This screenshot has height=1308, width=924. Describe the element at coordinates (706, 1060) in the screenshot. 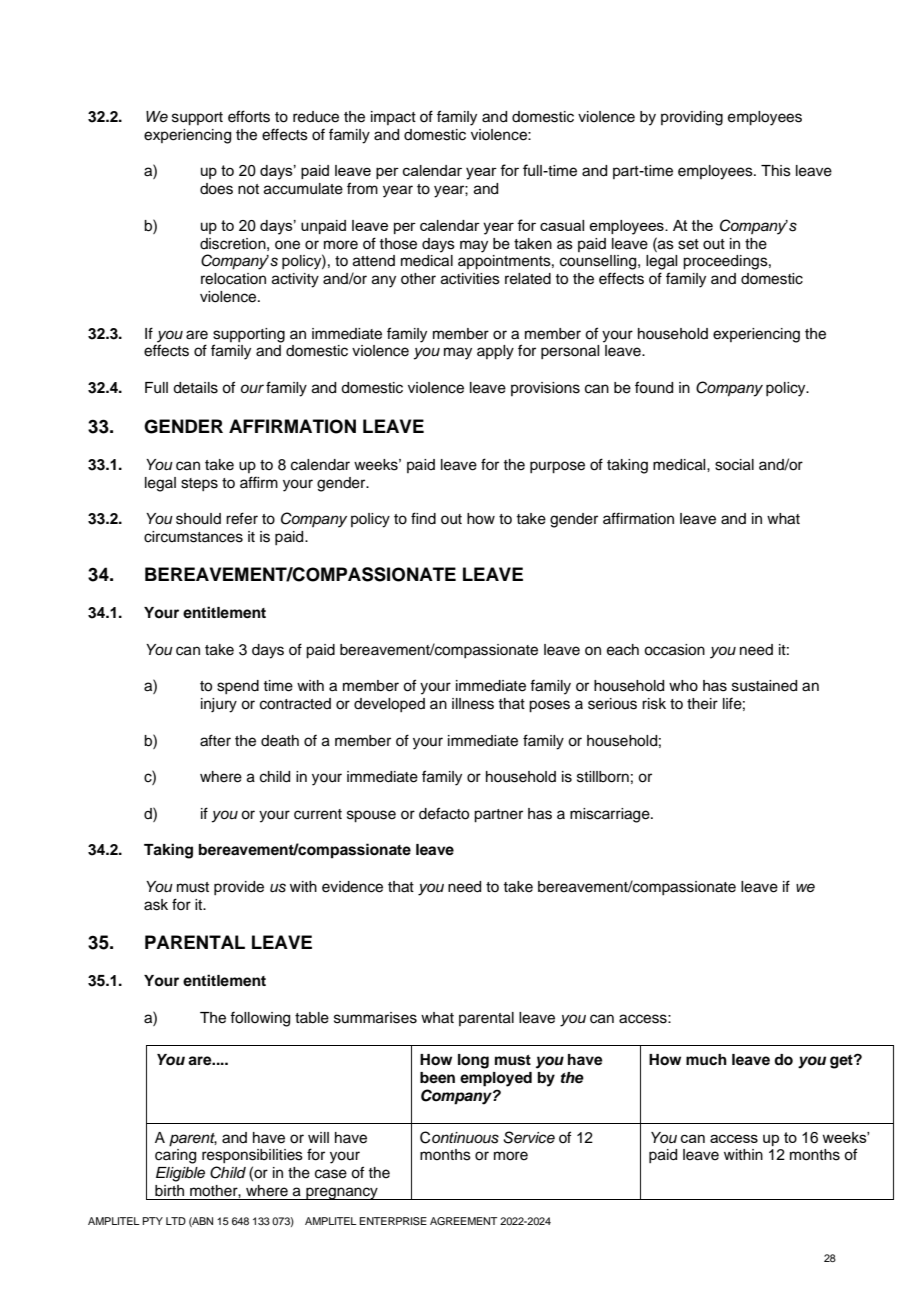

I see `much` at that location.
